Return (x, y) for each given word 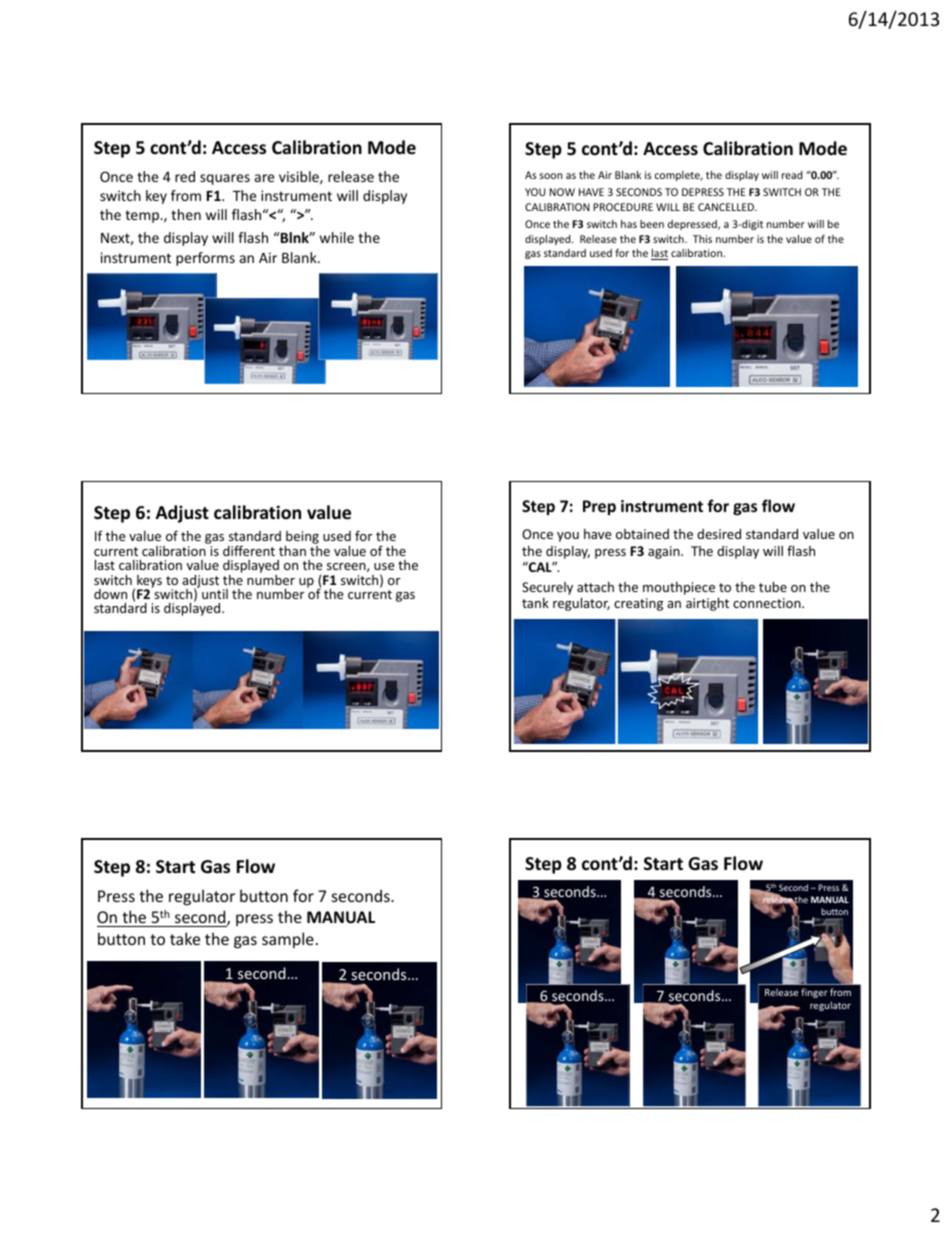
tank (535, 603)
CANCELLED (727, 207)
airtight (707, 604)
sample (288, 940)
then (186, 214)
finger (814, 993)
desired (719, 534)
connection (768, 603)
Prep (599, 507)
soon (551, 176)
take (185, 938)
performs (205, 259)
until (215, 594)
